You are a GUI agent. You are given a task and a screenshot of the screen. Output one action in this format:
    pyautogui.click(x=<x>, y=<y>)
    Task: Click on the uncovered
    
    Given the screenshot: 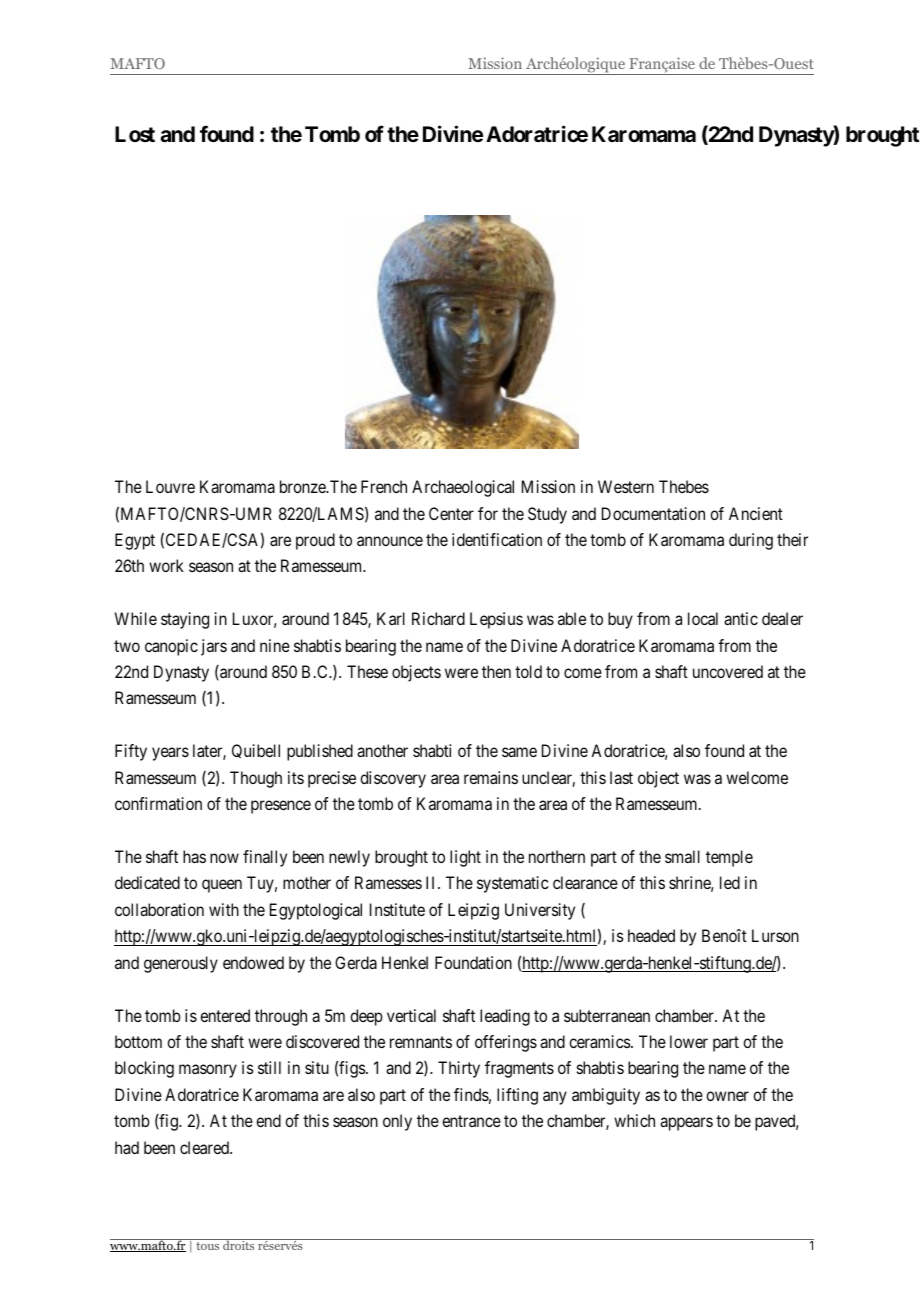 What is the action you would take?
    pyautogui.click(x=728, y=671)
